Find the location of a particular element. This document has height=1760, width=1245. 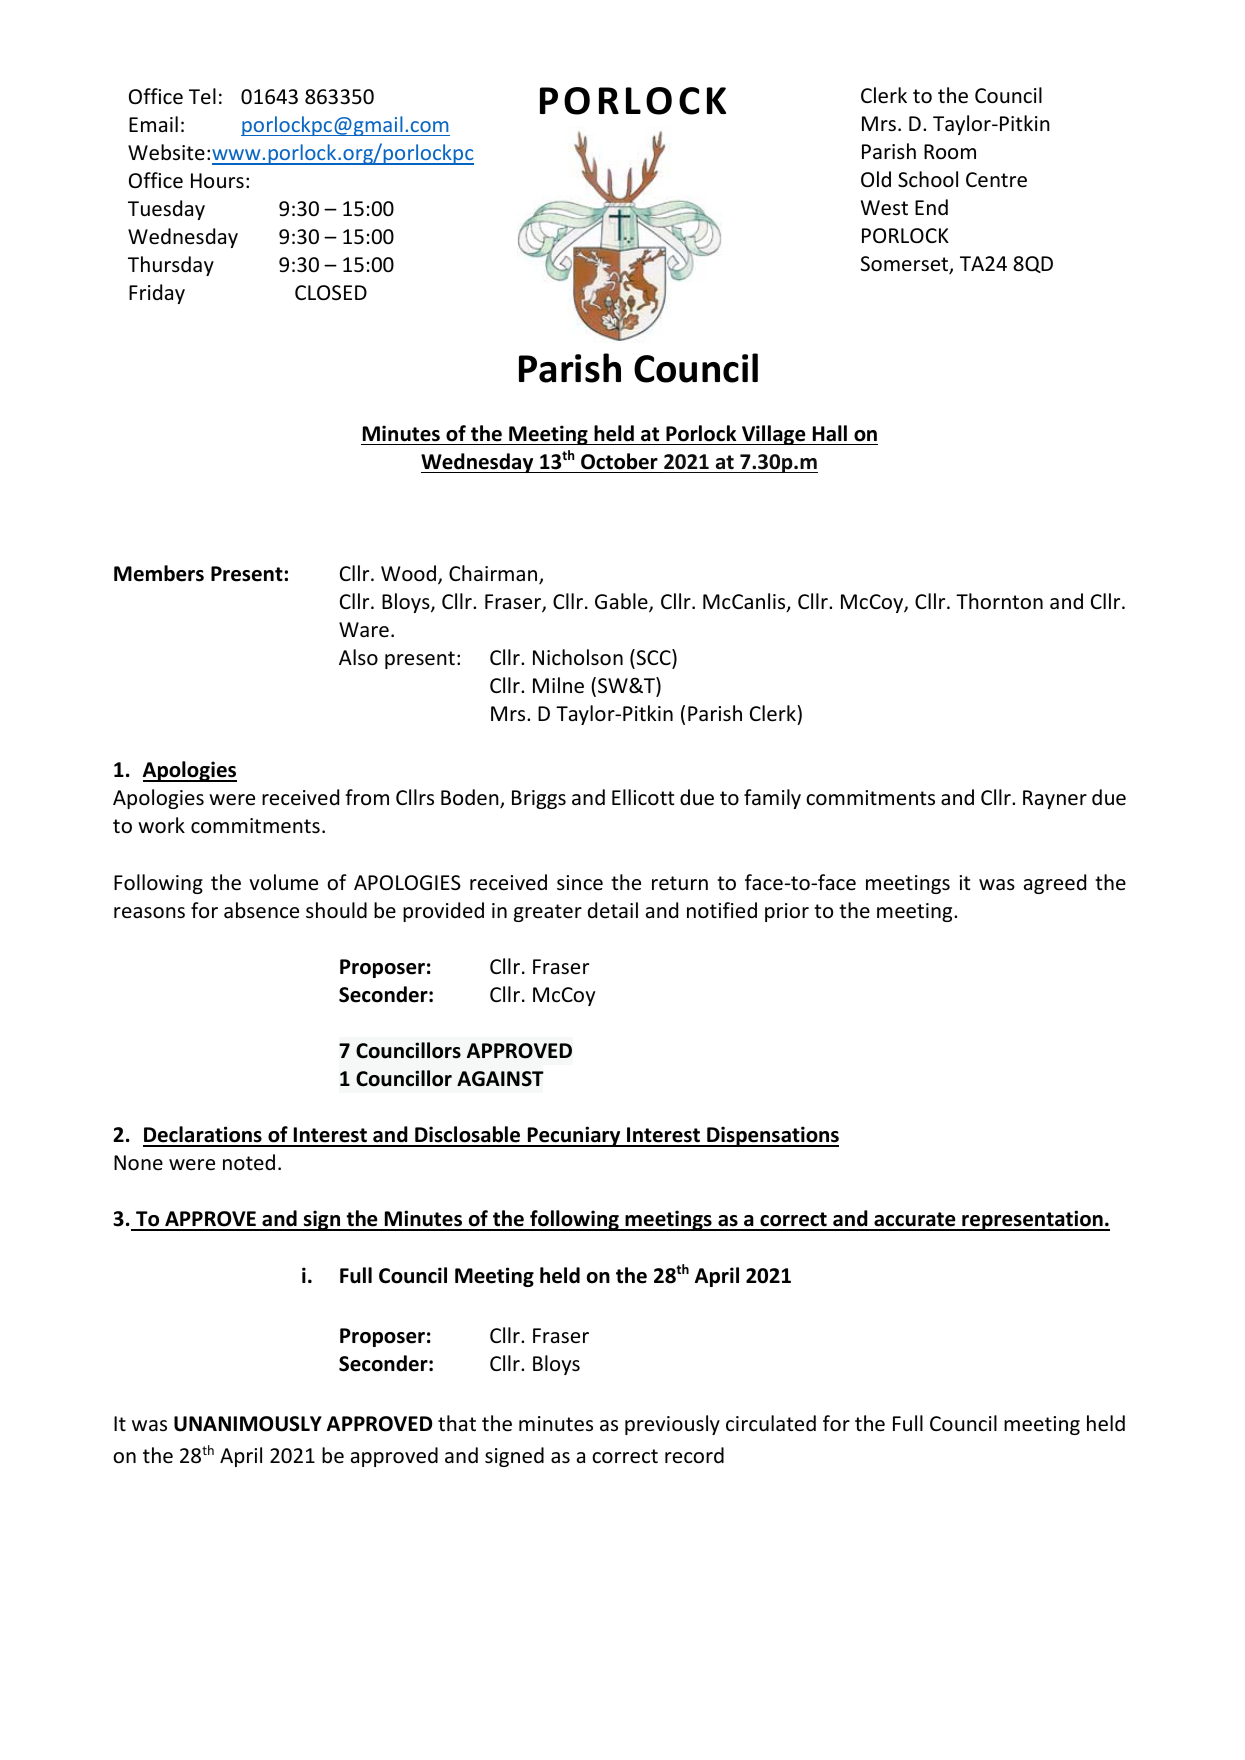

Hours is located at coordinates (217, 181).
